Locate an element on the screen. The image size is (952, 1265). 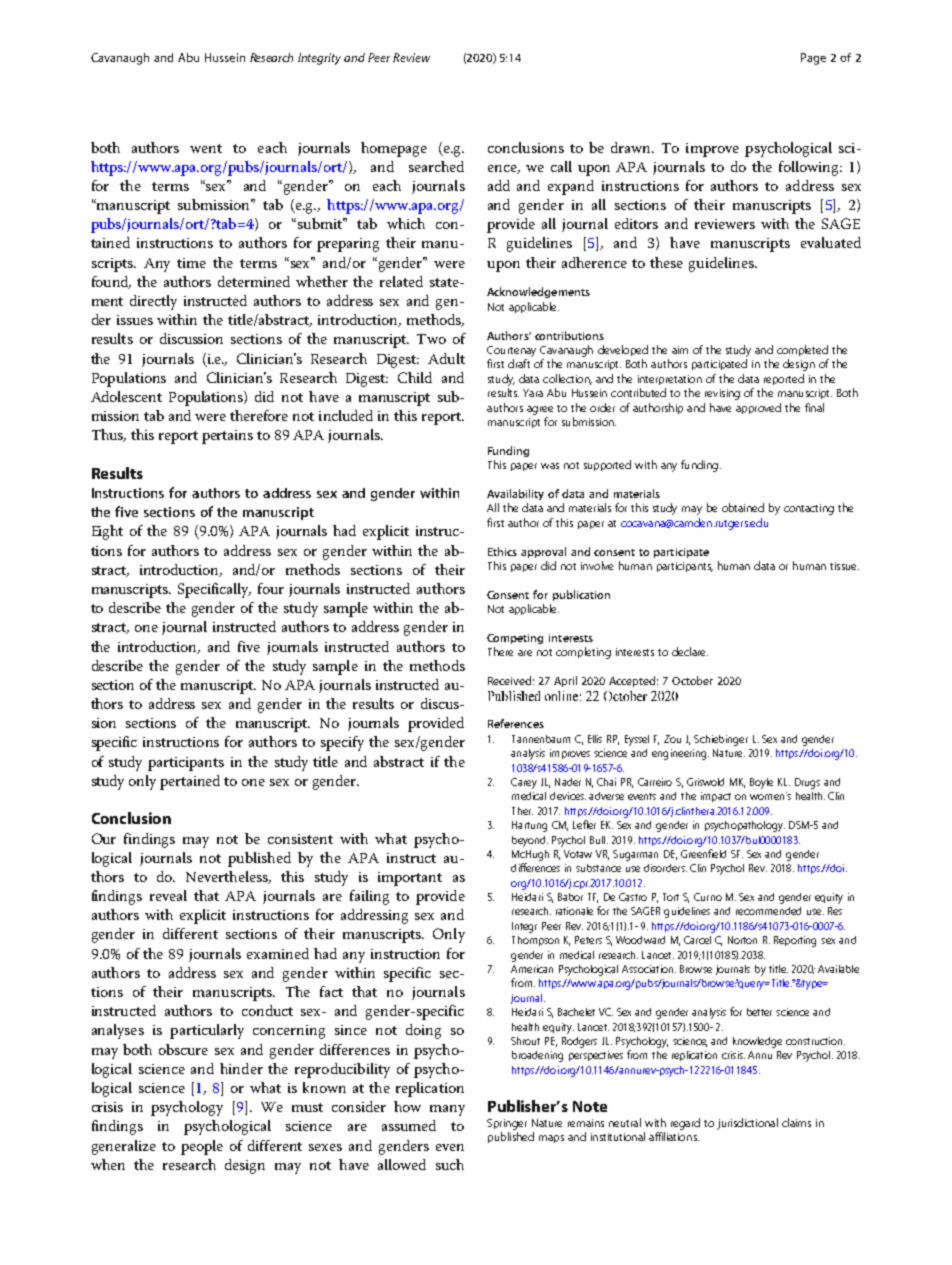
searched is located at coordinates (436, 166).
